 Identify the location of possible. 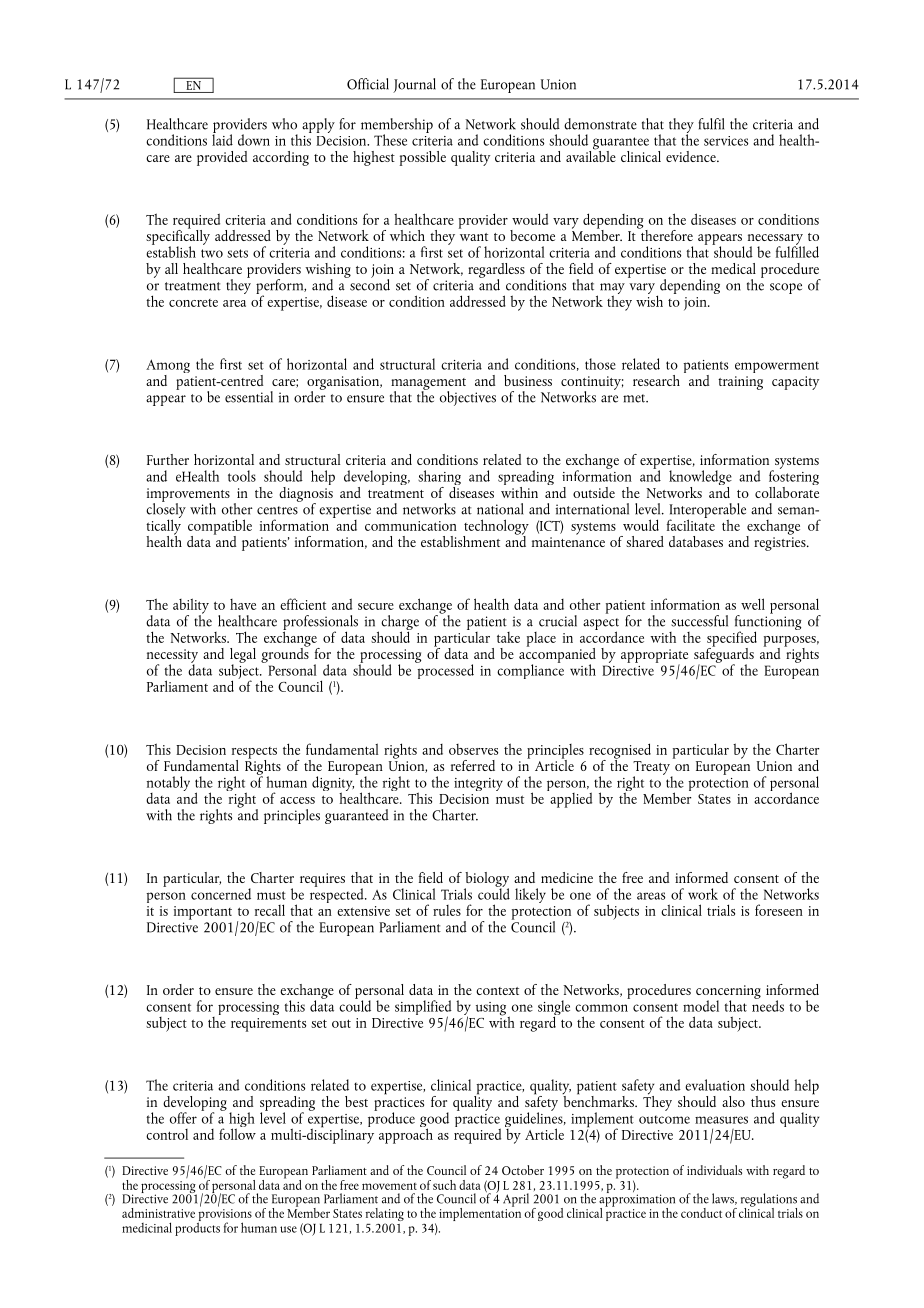
(423, 158).
